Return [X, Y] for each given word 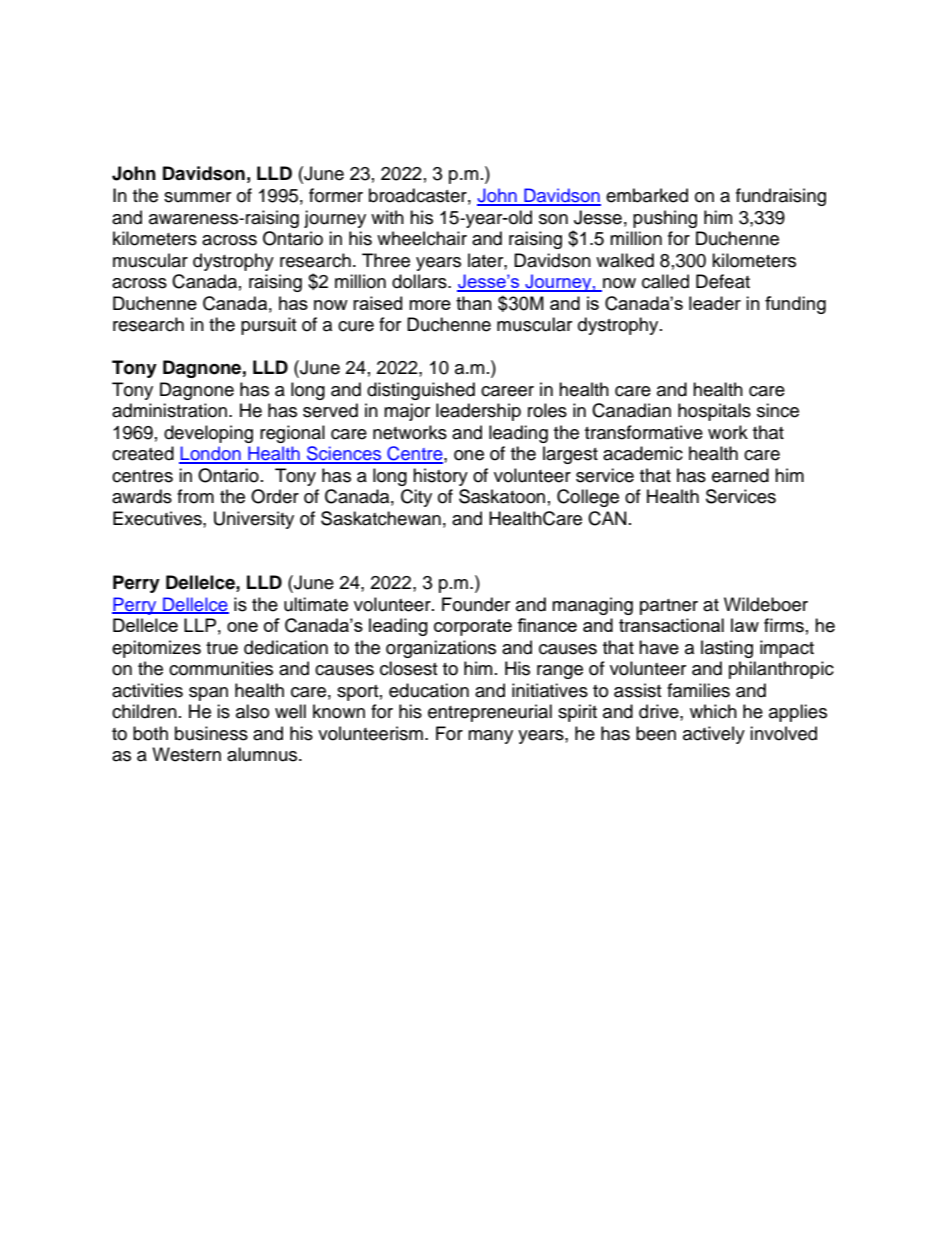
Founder [476, 604]
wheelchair [422, 238]
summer [197, 197]
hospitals [714, 412]
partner [669, 607]
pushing [665, 219]
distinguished [421, 391]
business [211, 733]
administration [171, 410]
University [254, 520]
